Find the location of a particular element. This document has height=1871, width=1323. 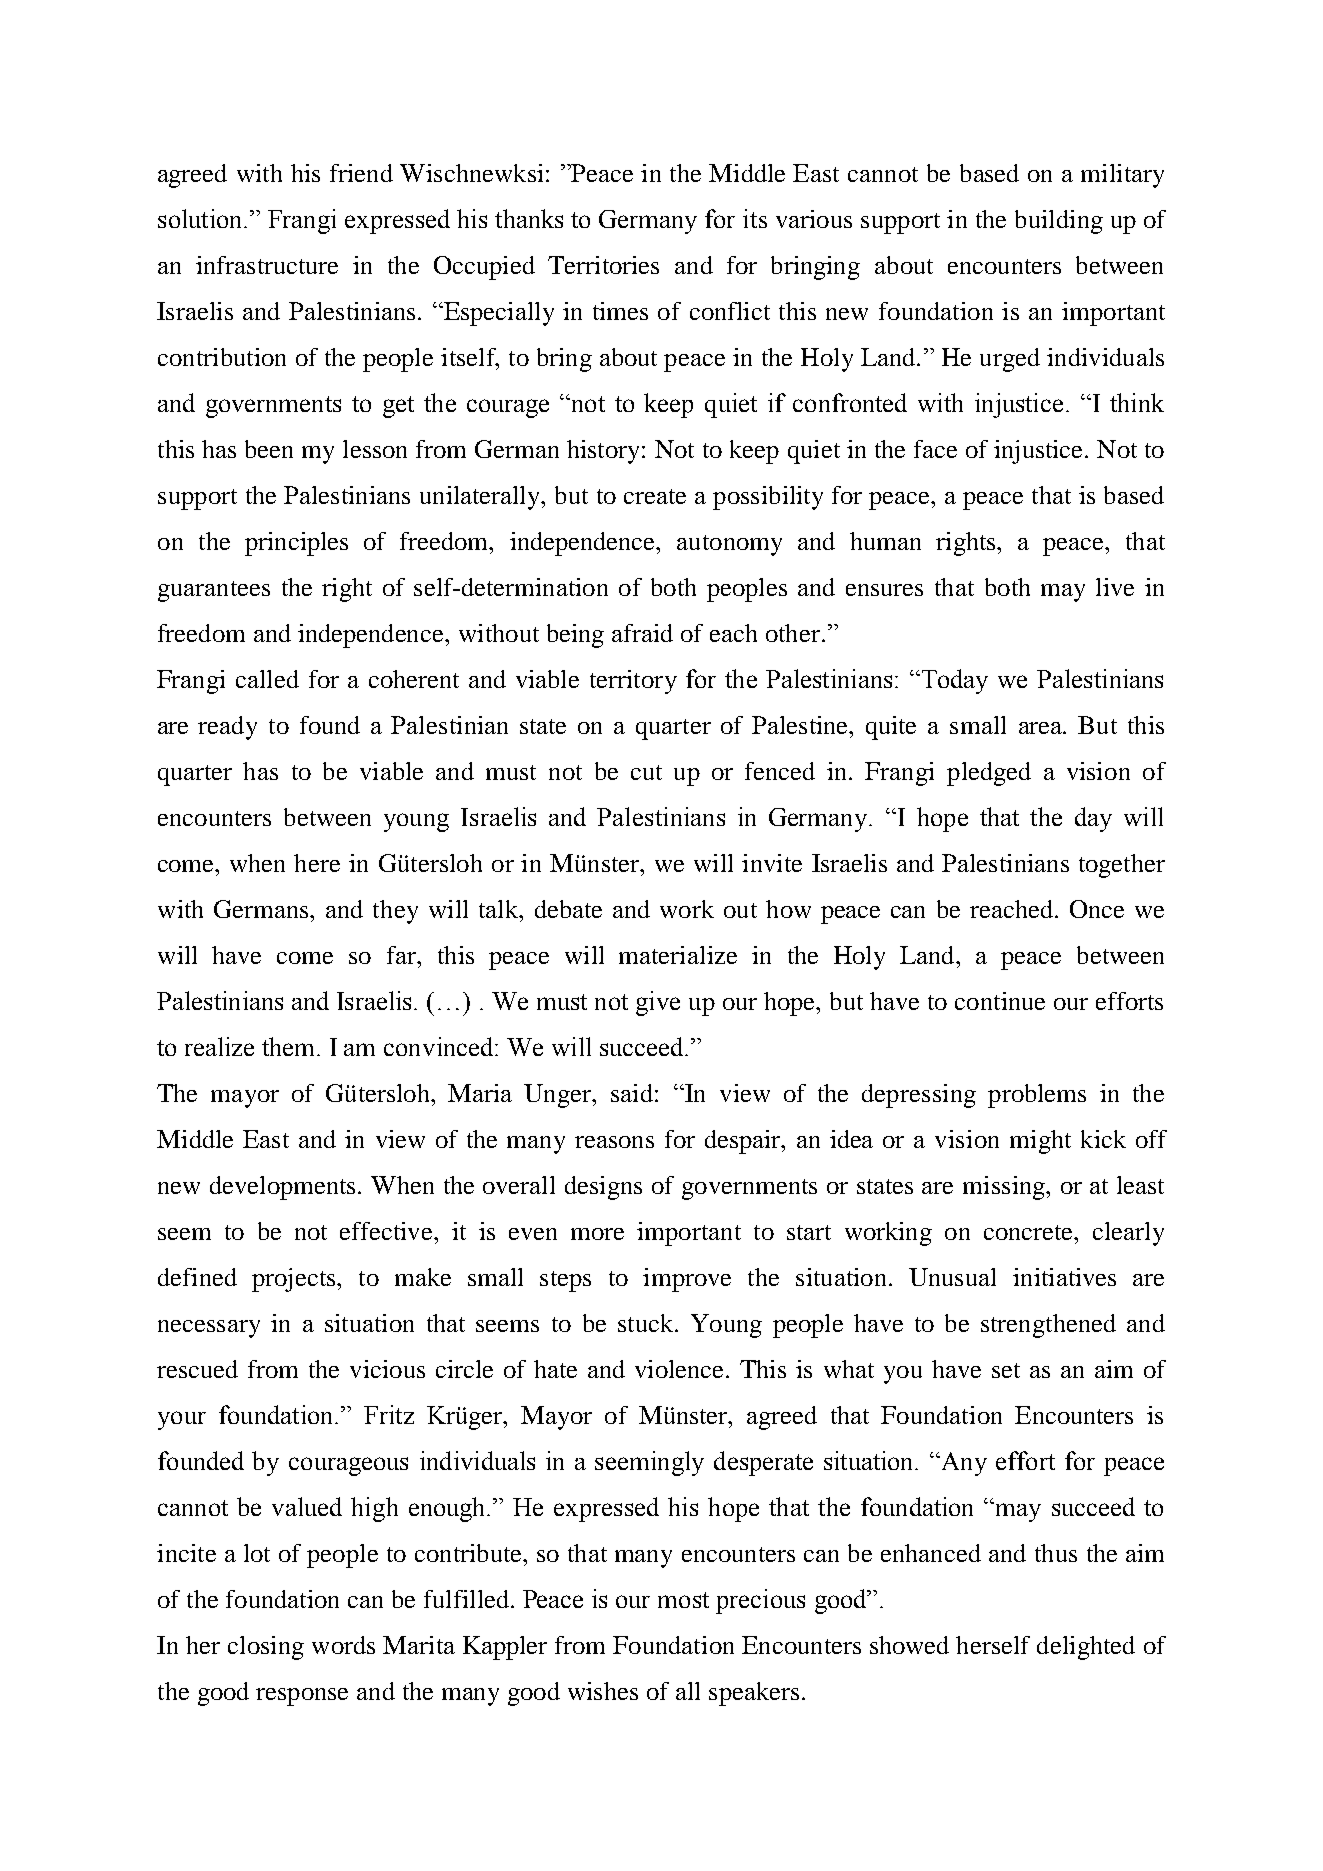

developments is located at coordinates (282, 1188).
